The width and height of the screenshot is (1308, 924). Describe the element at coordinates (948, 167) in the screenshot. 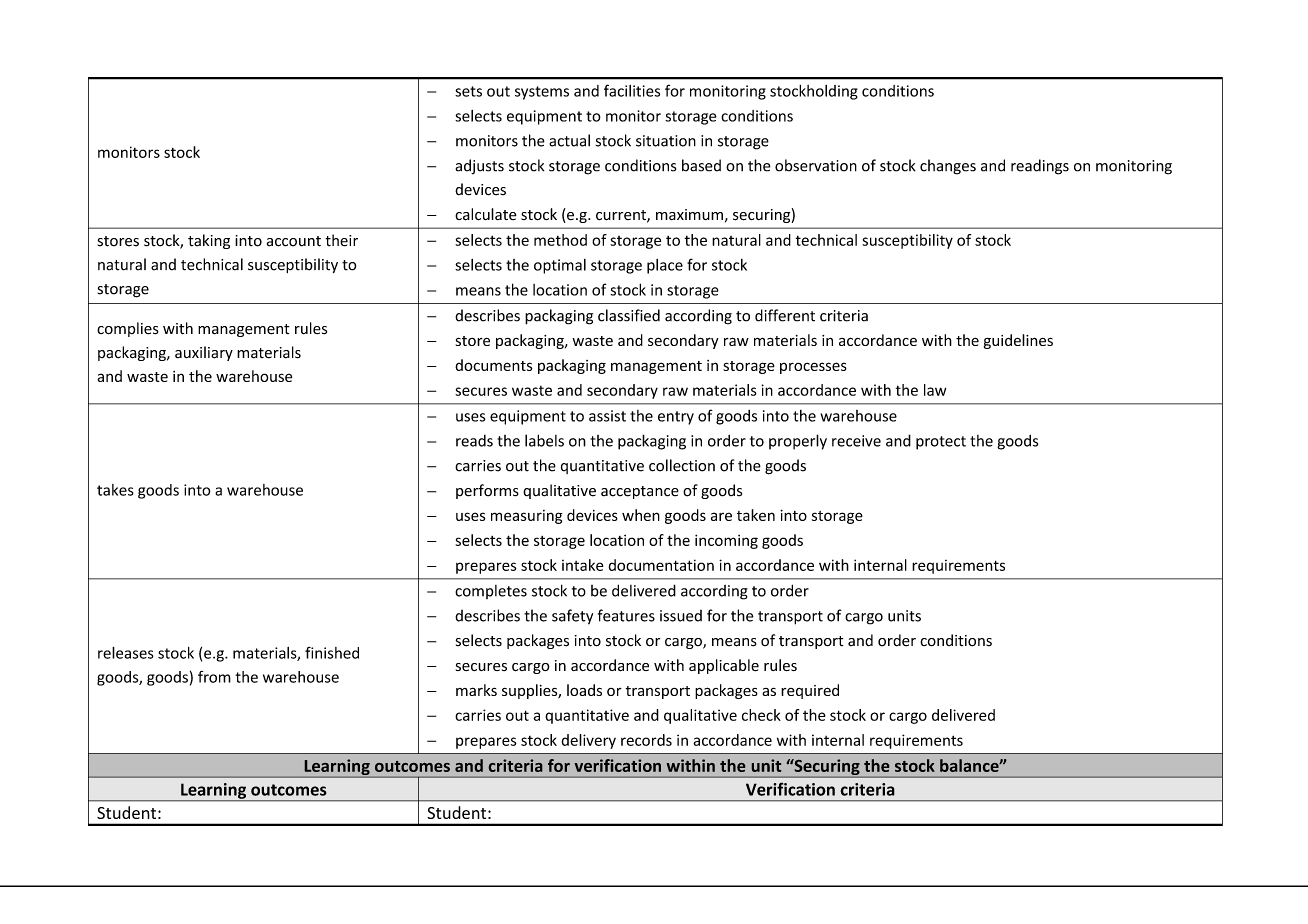

I see `changes` at that location.
